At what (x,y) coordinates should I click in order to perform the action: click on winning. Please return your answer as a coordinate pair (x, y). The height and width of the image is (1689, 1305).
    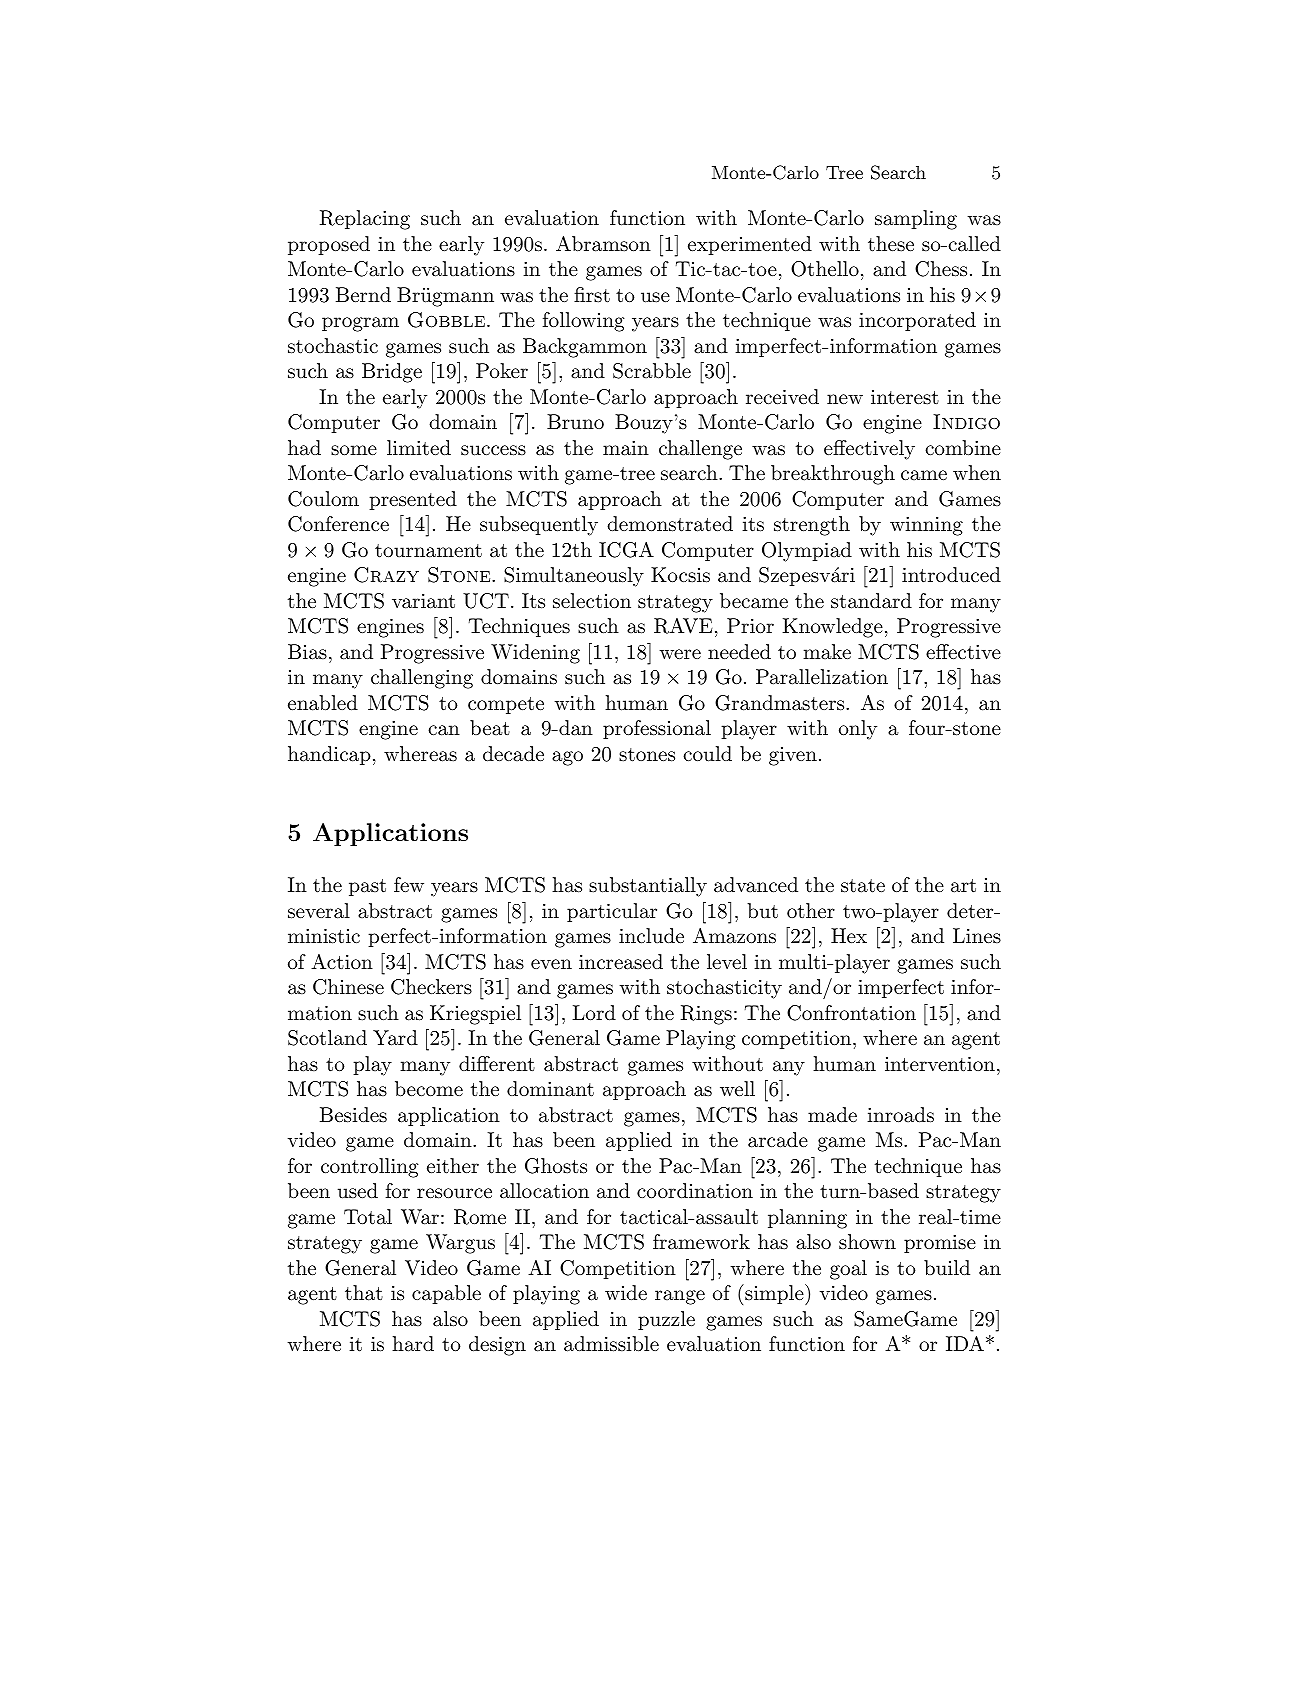
    Looking at the image, I should click on (926, 526).
